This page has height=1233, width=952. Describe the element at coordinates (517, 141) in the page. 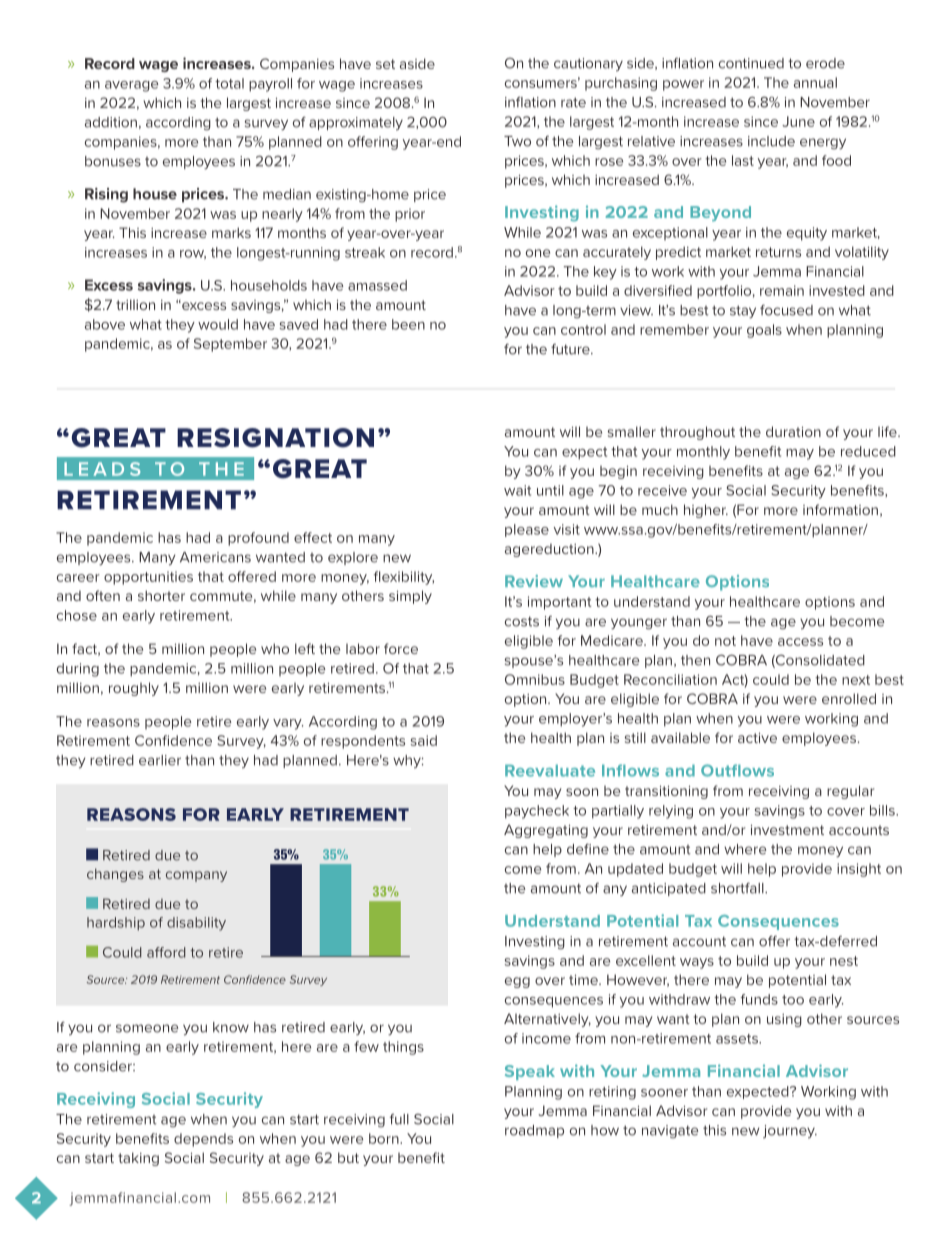

I see `Two` at that location.
